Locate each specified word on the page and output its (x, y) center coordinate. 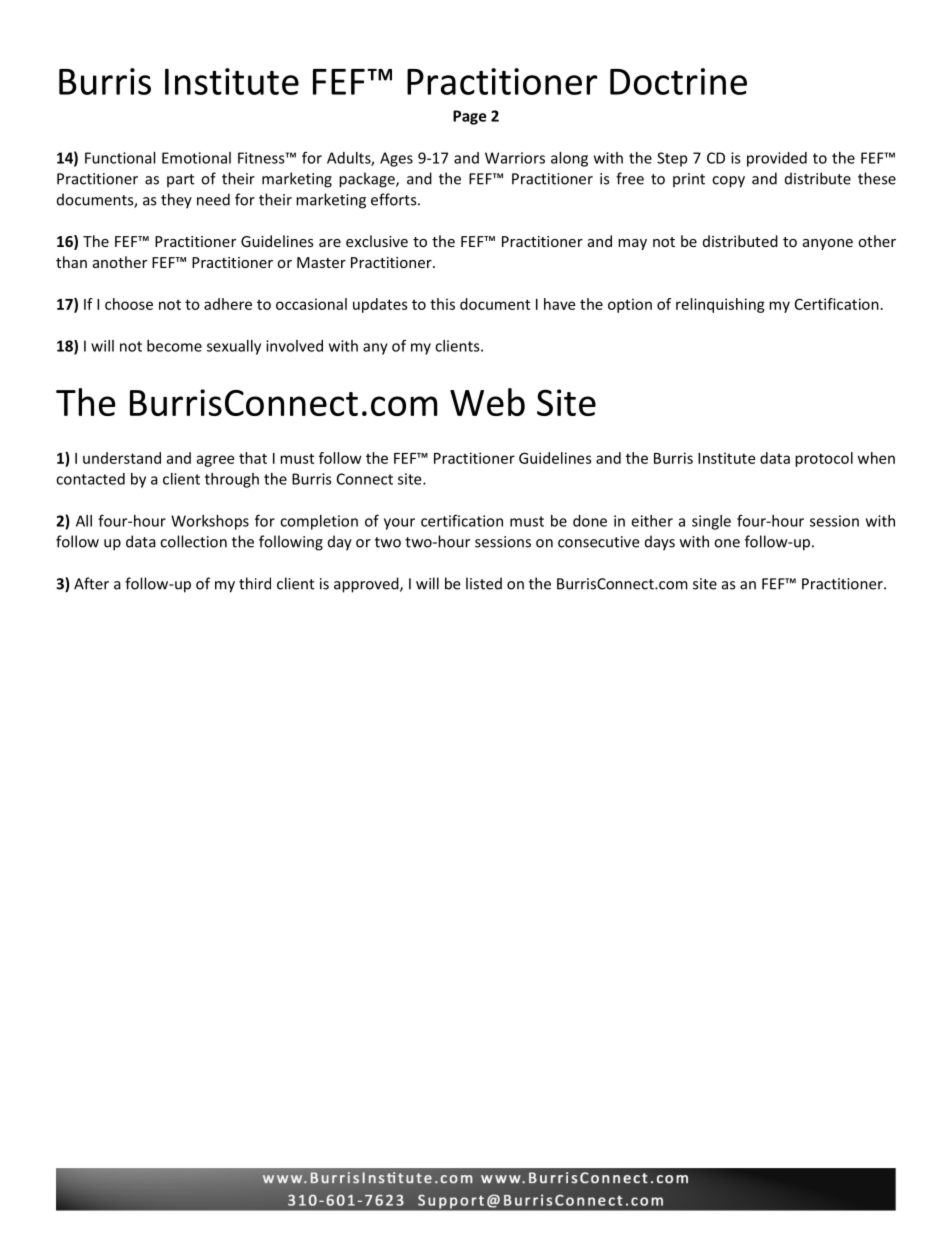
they (176, 201)
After (91, 583)
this (442, 304)
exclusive (377, 241)
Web (487, 402)
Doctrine (678, 81)
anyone (828, 244)
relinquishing (720, 305)
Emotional (196, 158)
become (174, 346)
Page (469, 117)
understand (122, 458)
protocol (824, 459)
